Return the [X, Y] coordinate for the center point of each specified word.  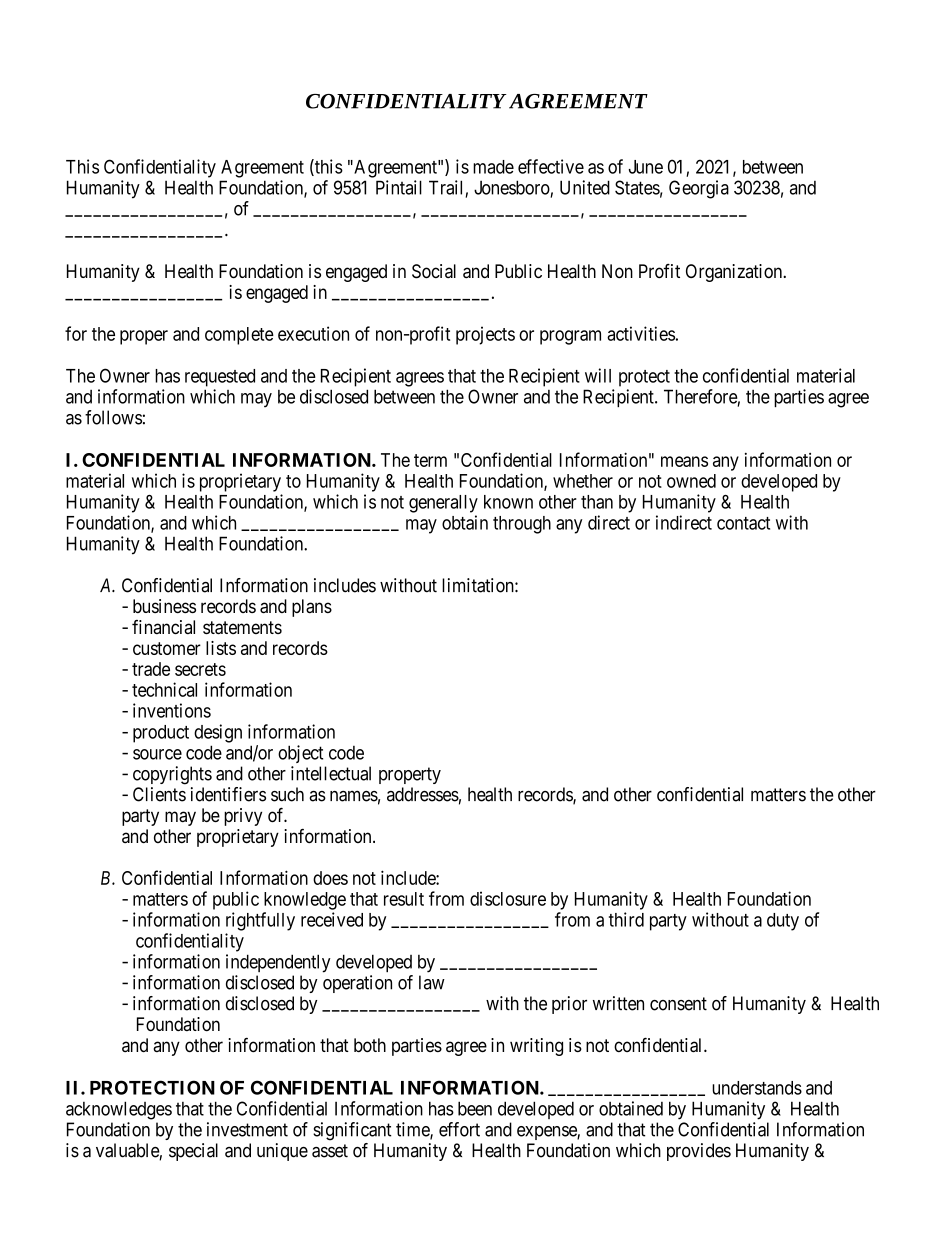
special [193, 1152]
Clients [159, 794]
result [404, 899]
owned [691, 481]
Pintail [399, 187]
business [164, 606]
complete [239, 336]
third [626, 919]
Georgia [699, 189]
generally [443, 504]
